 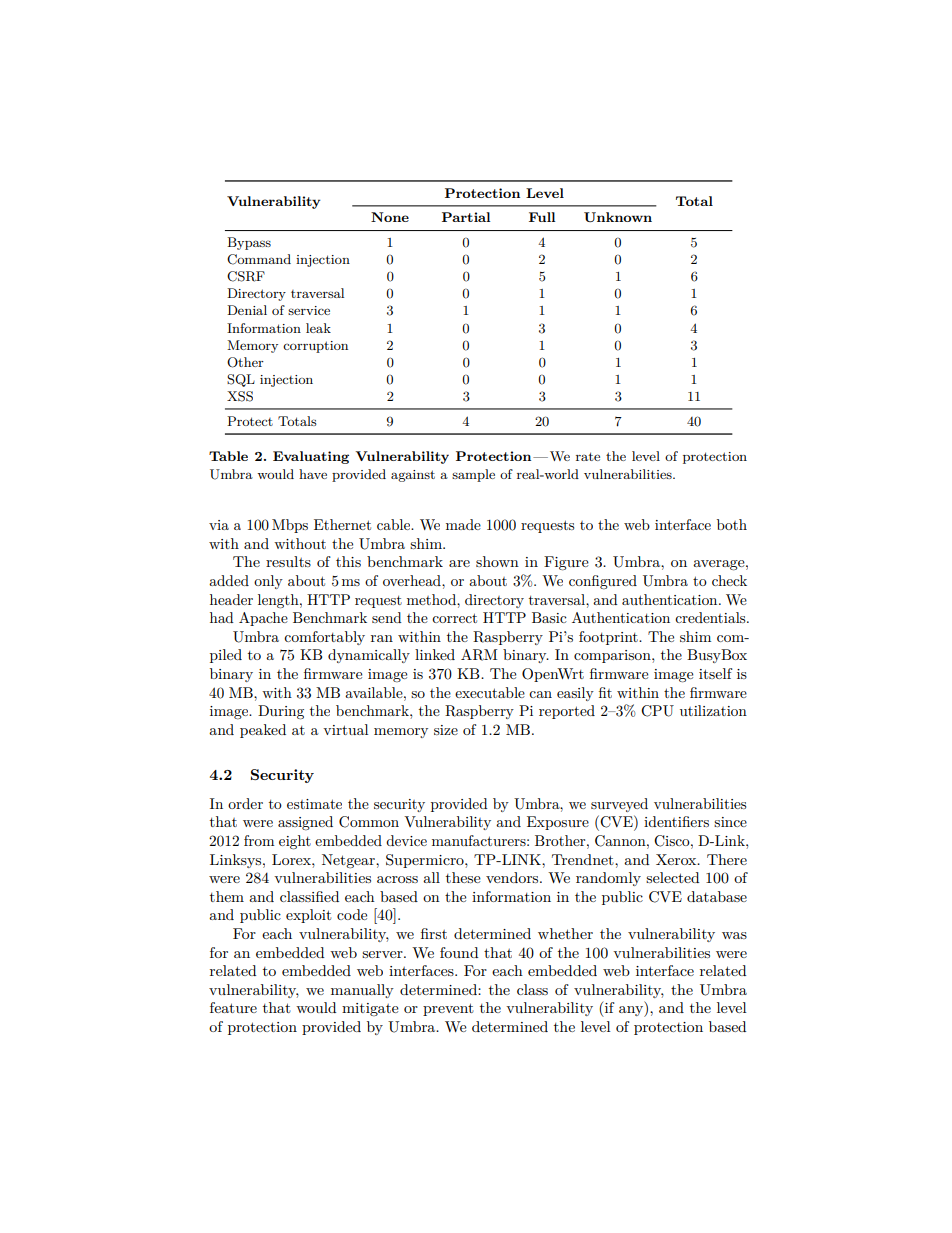 What do you see at coordinates (618, 217) in the document?
I see `Unknown` at bounding box center [618, 217].
